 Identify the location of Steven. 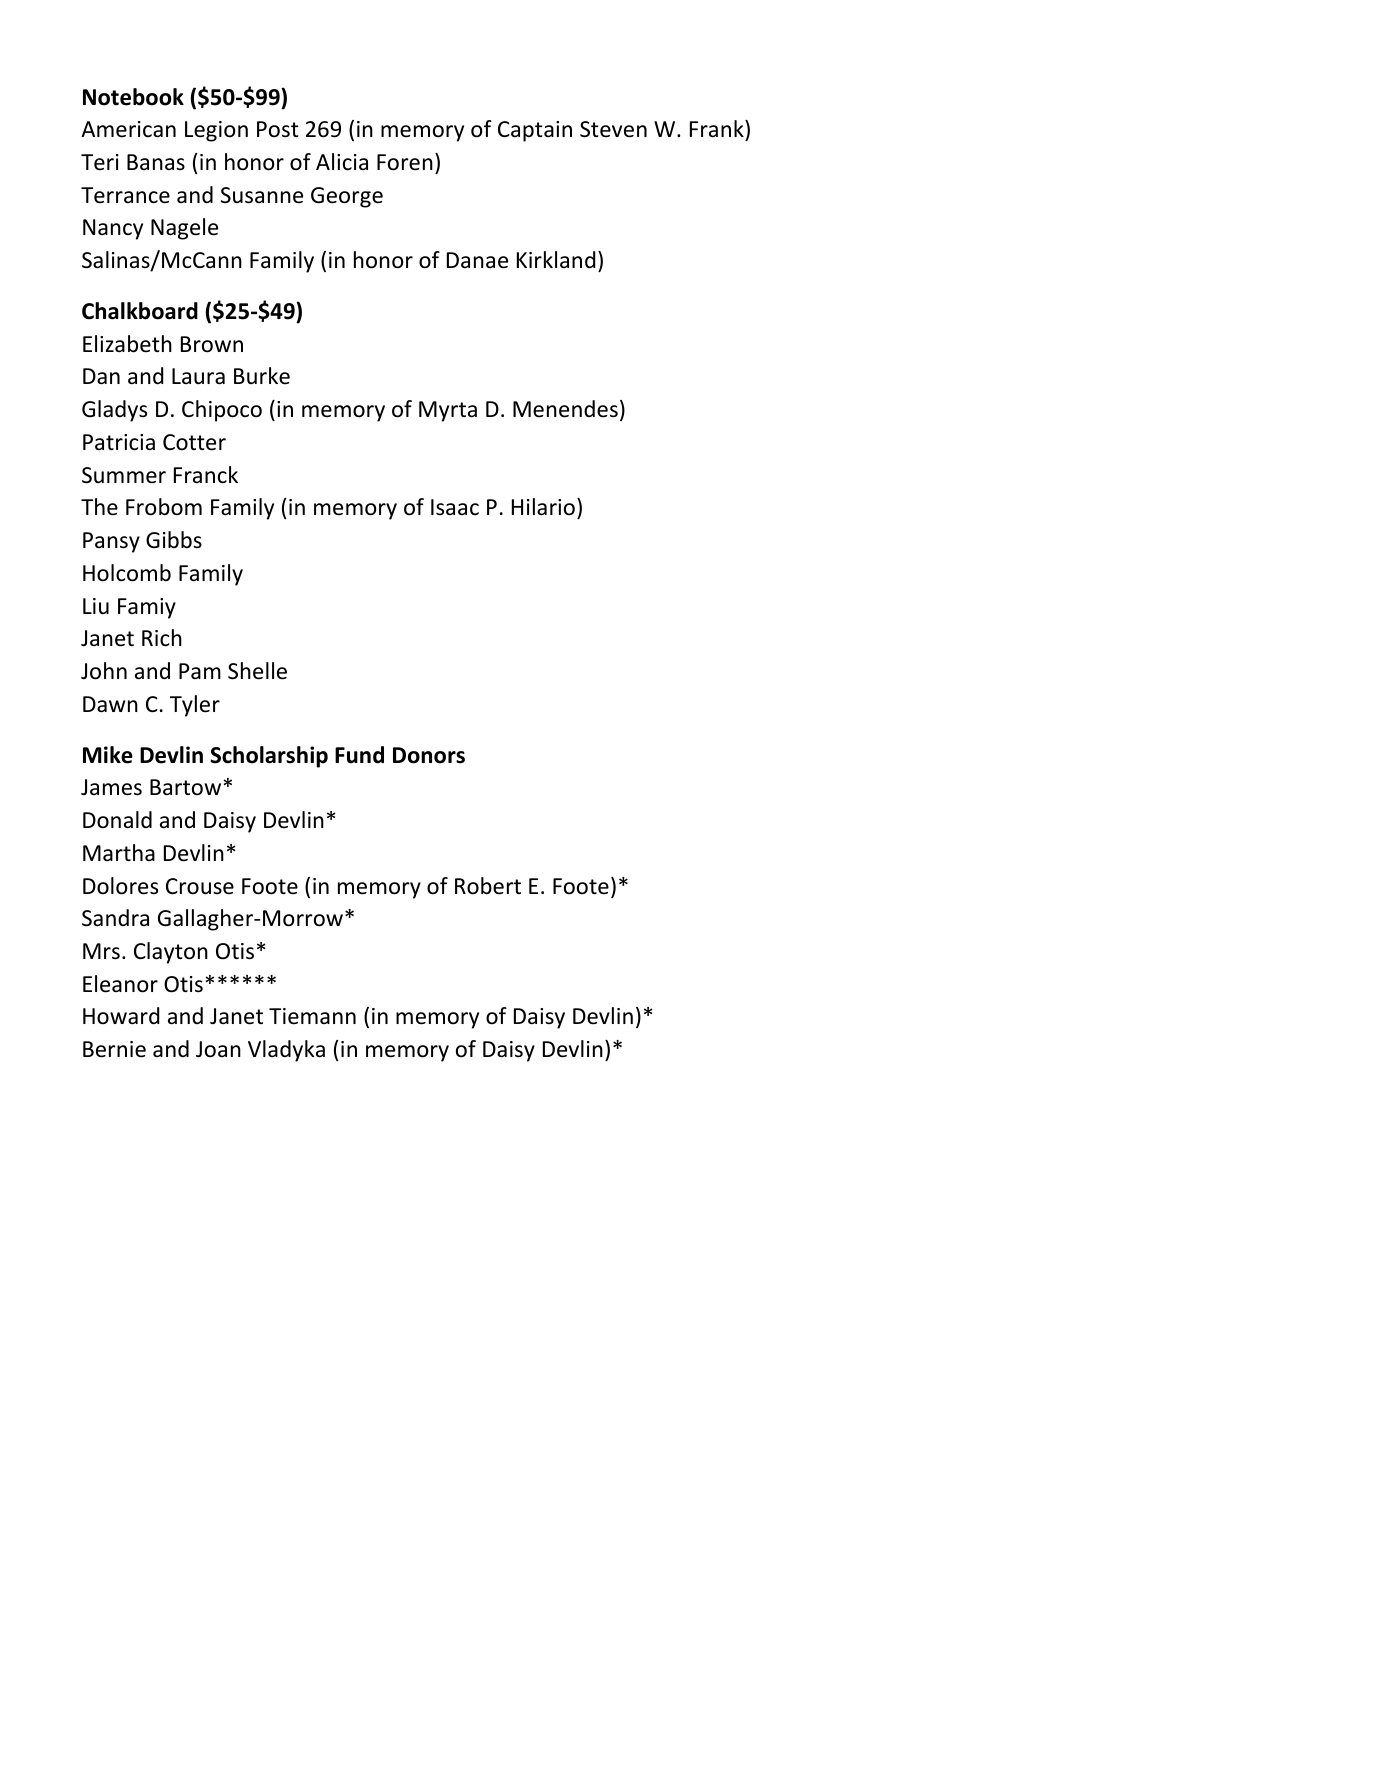
(613, 129).
